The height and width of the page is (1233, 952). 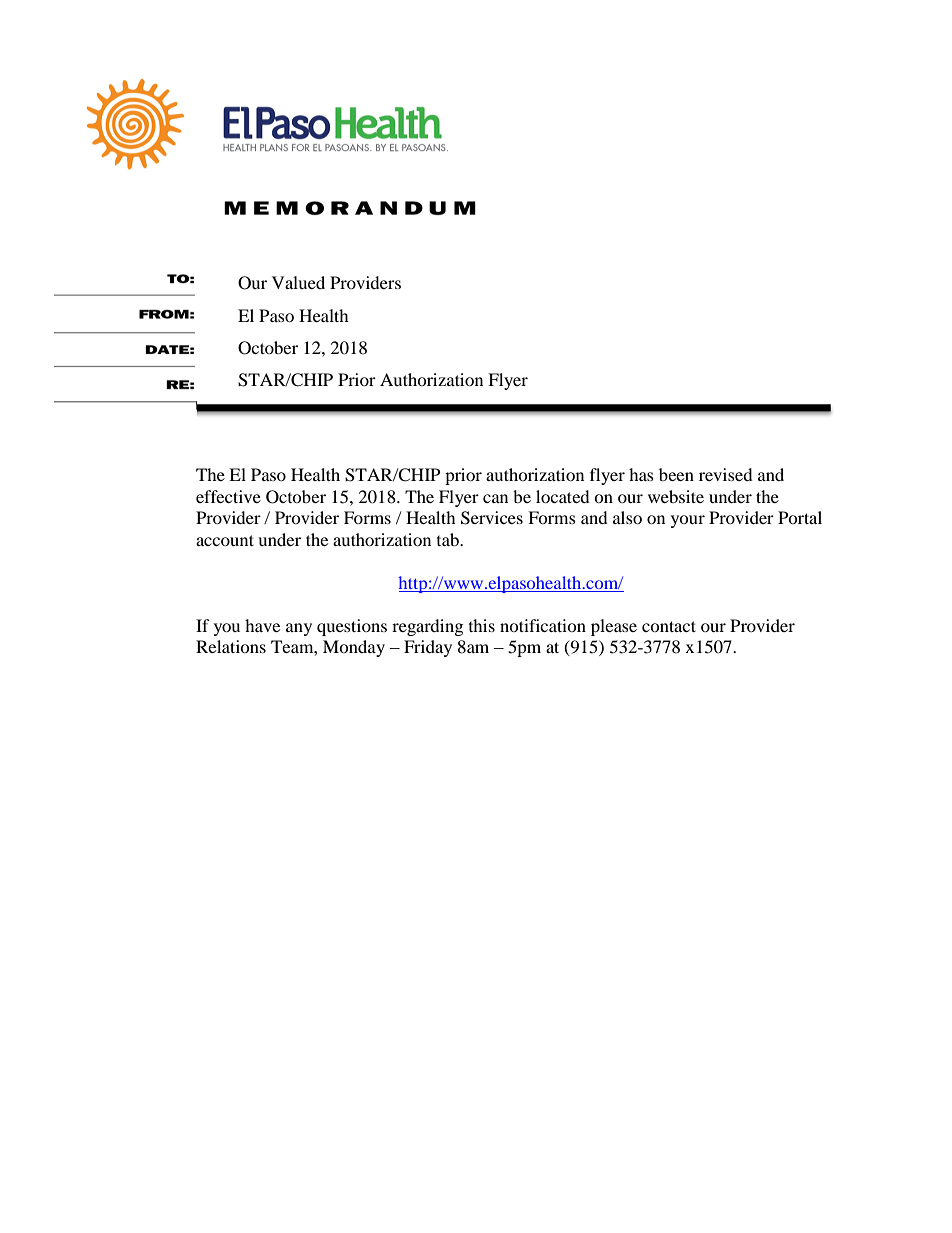 I want to click on contact, so click(x=669, y=626).
